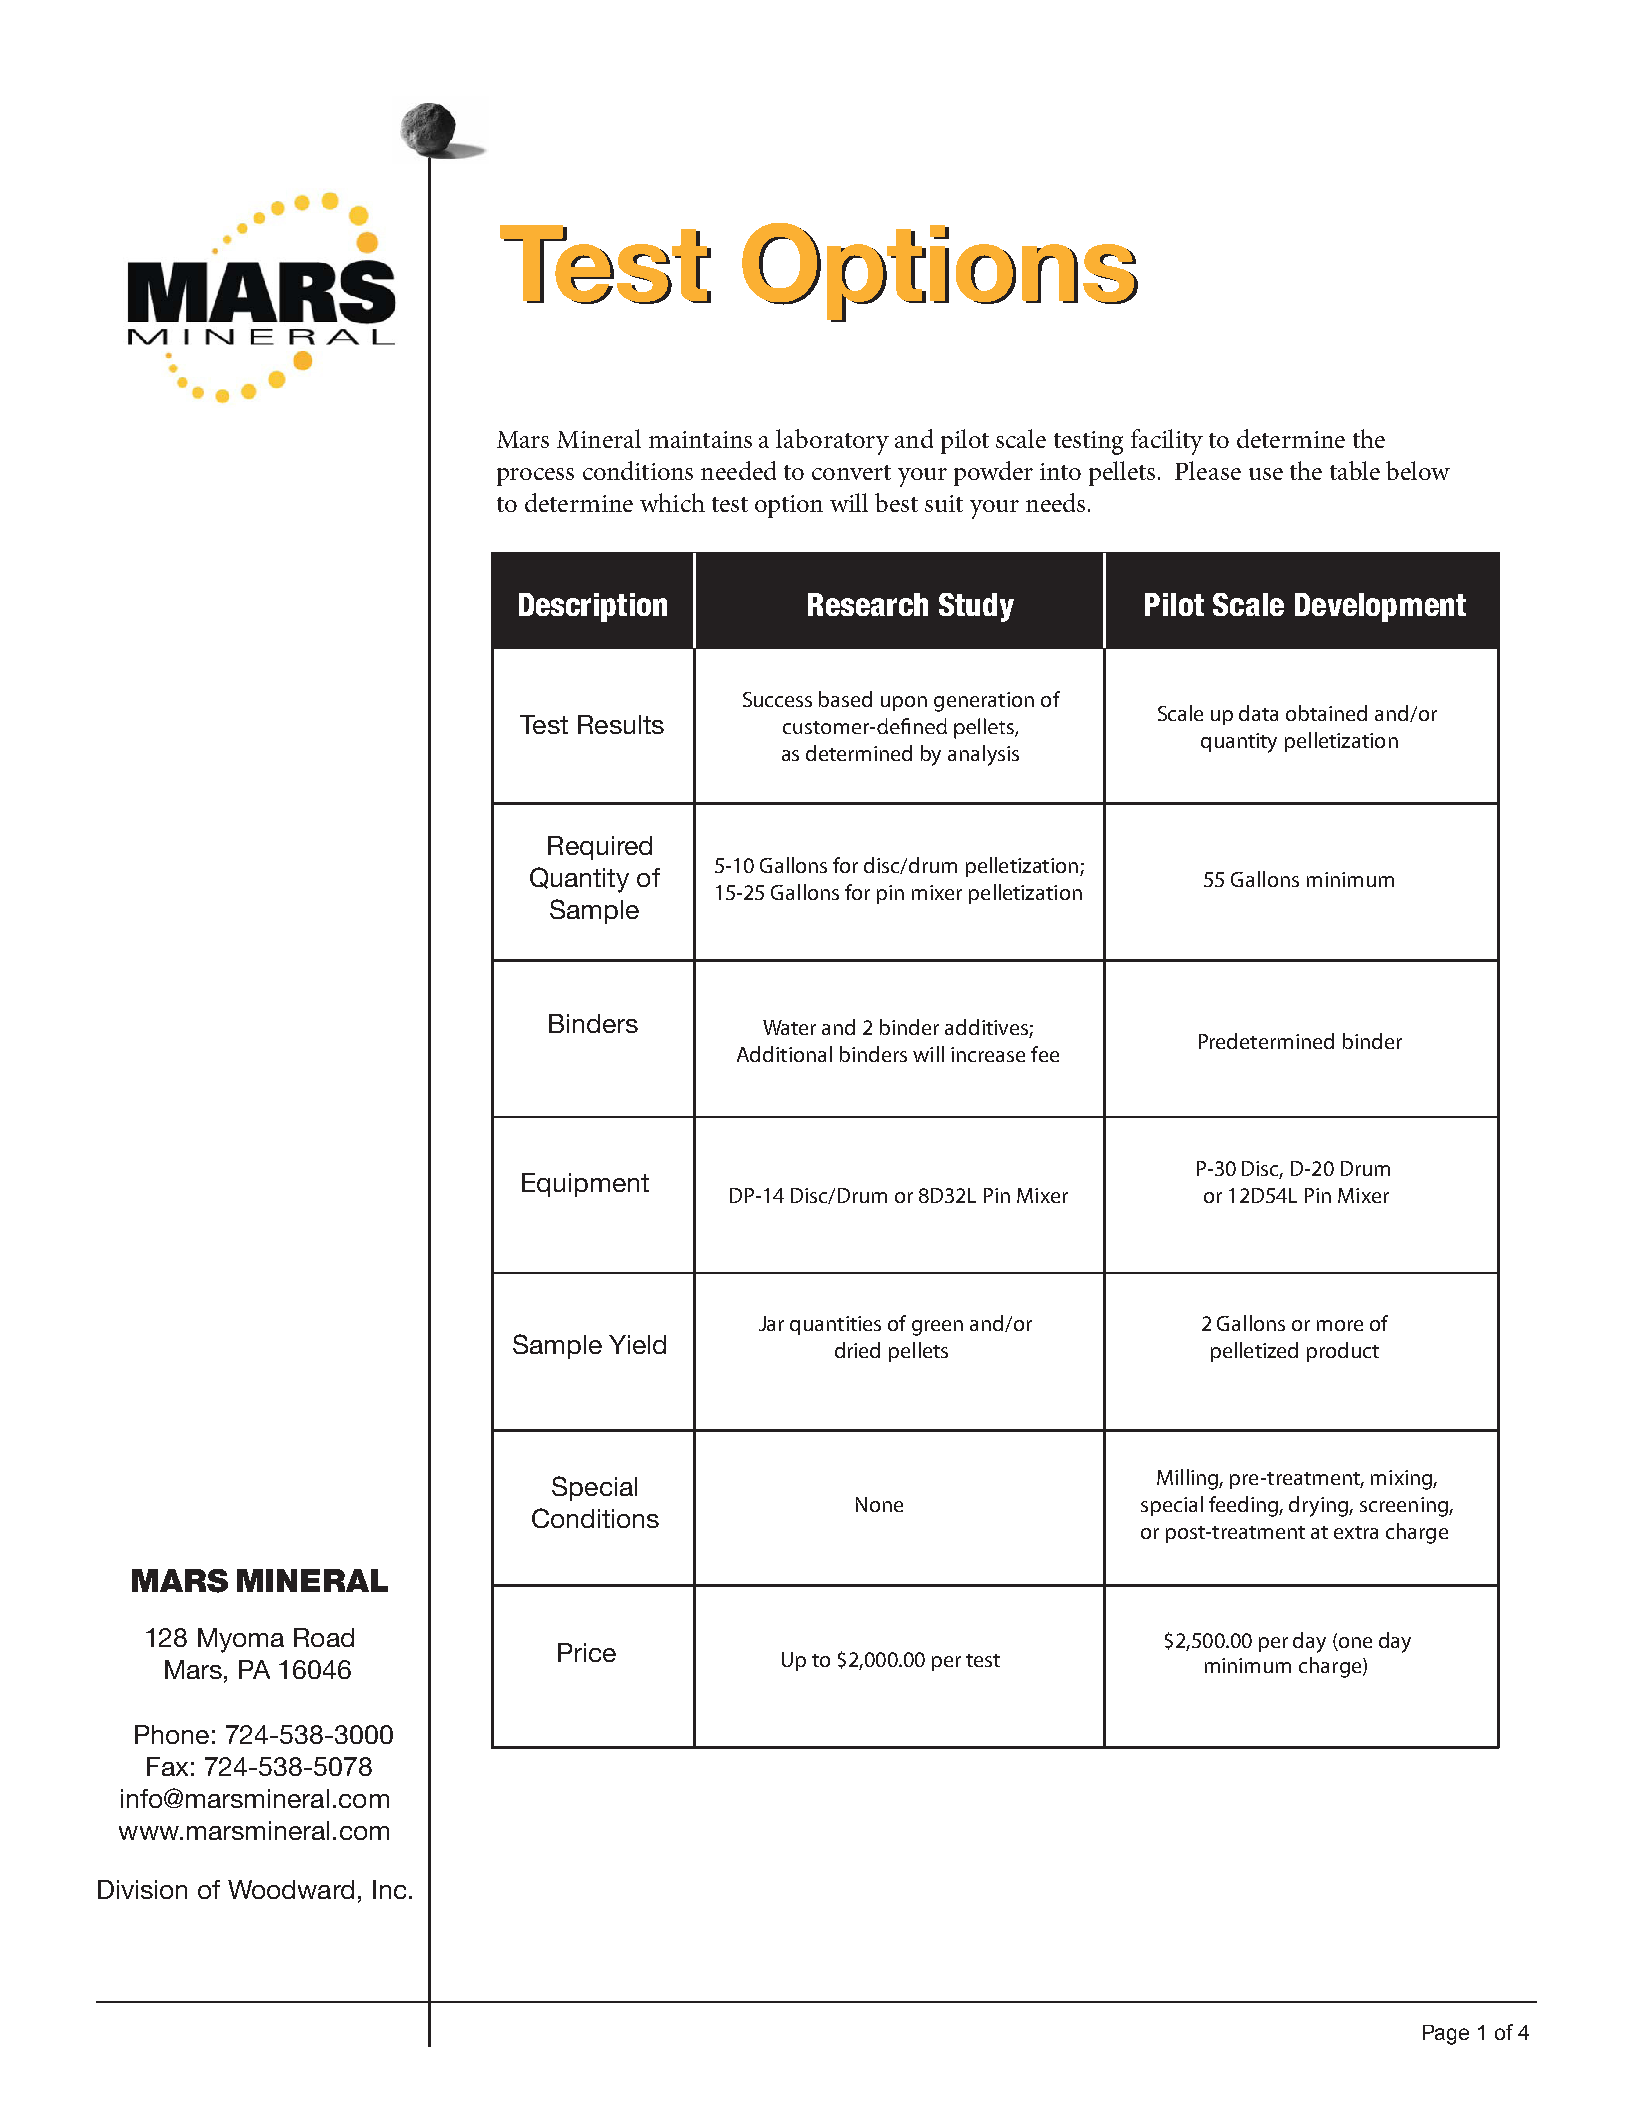  I want to click on analysis, so click(983, 755).
